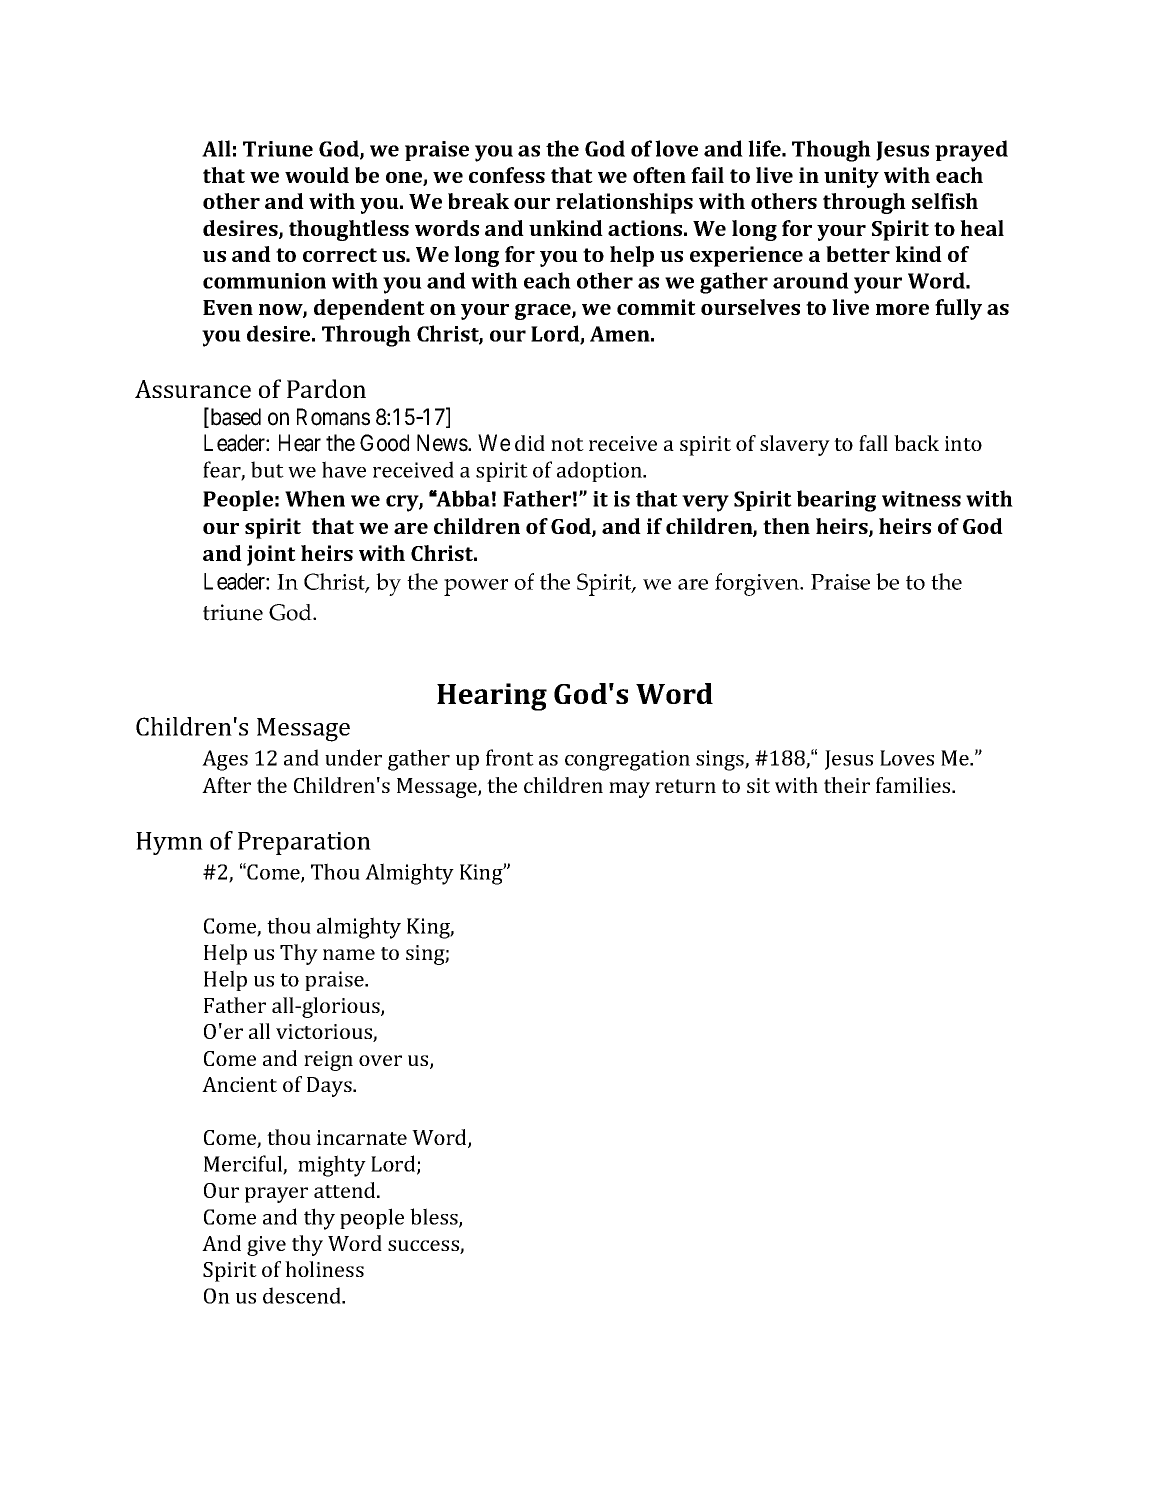 This screenshot has height=1488, width=1150. Describe the element at coordinates (324, 1269) in the screenshot. I see `holiness` at that location.
